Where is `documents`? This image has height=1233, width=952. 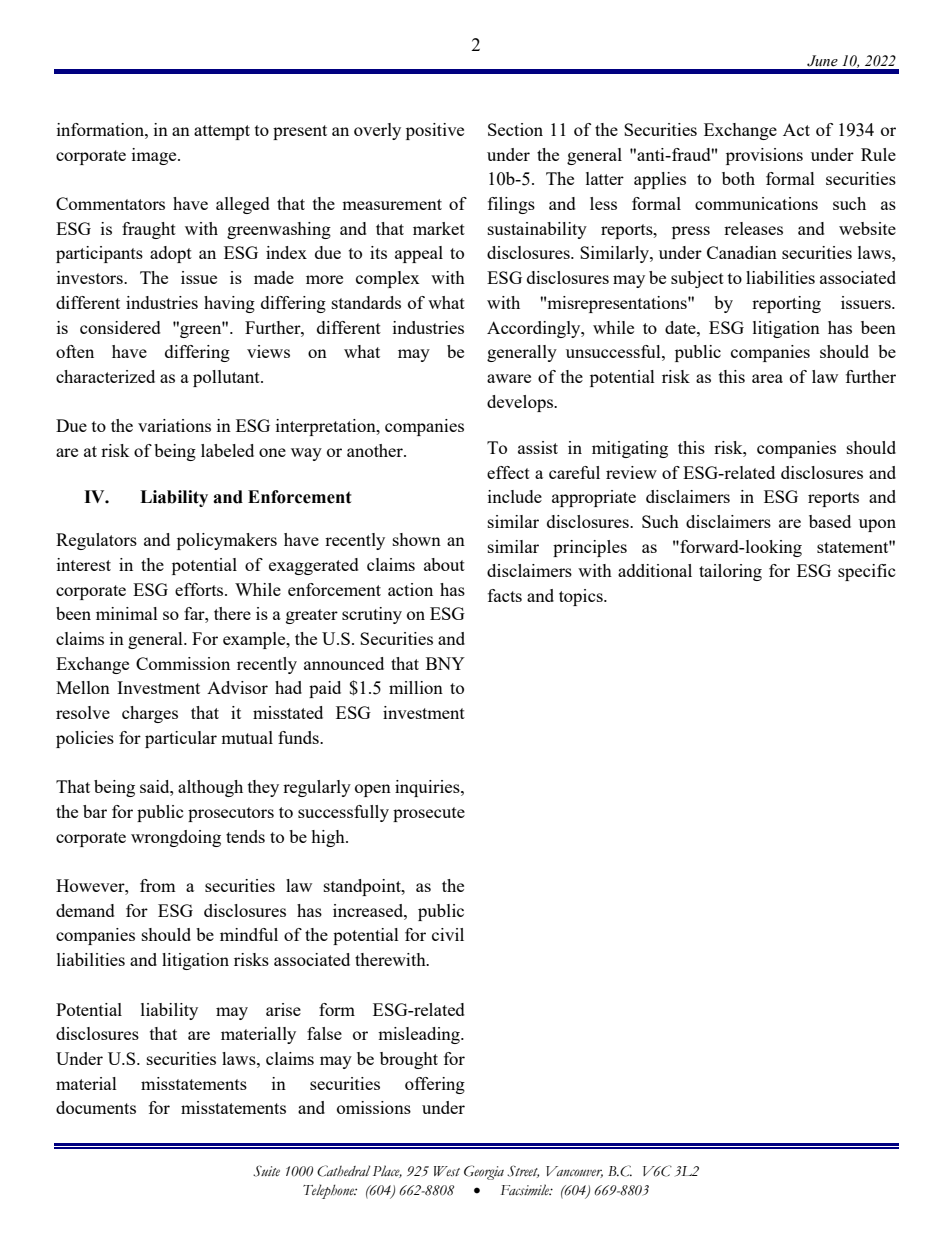 documents is located at coordinates (96, 1107).
